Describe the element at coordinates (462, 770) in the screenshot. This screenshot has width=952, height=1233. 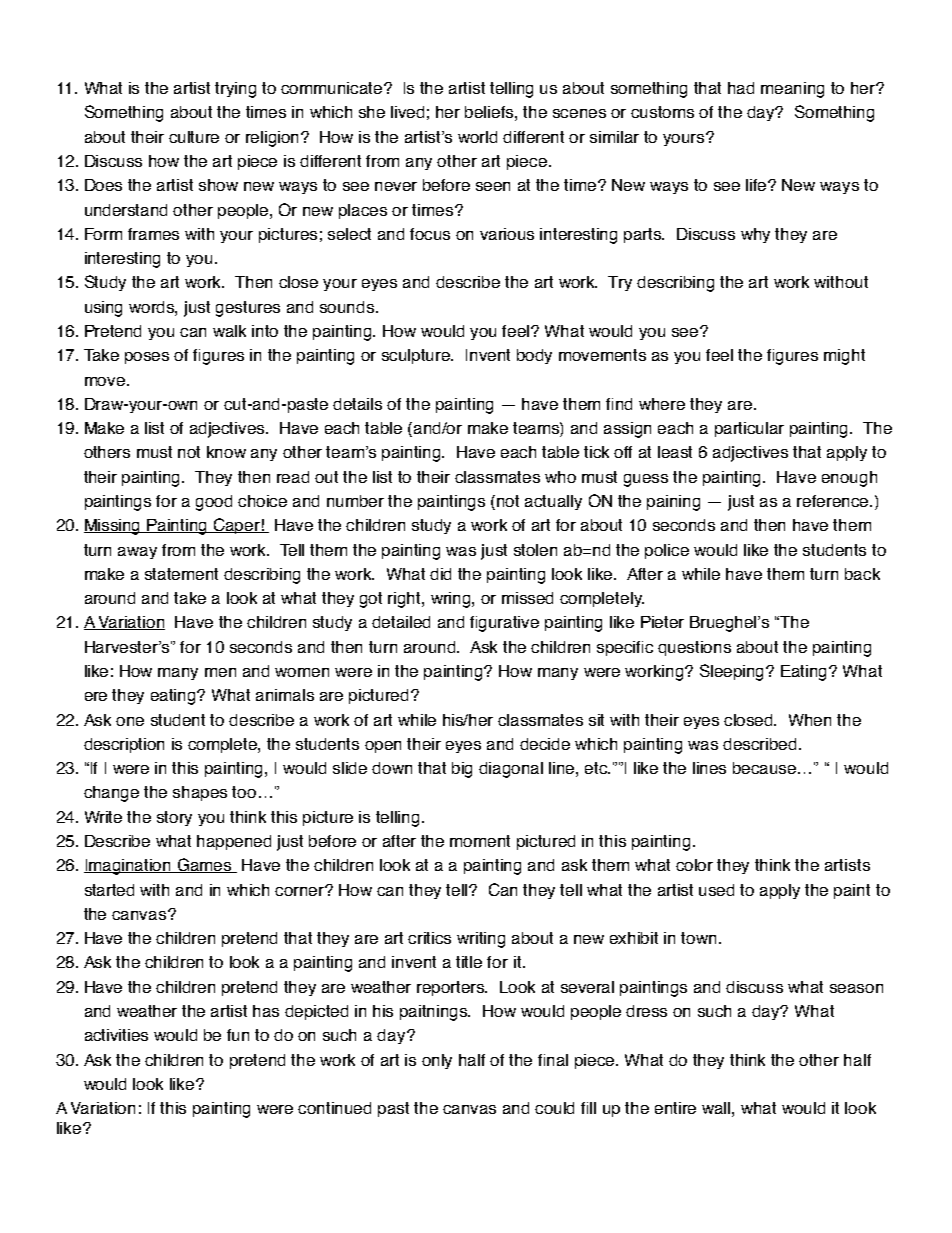
I see `big` at that location.
